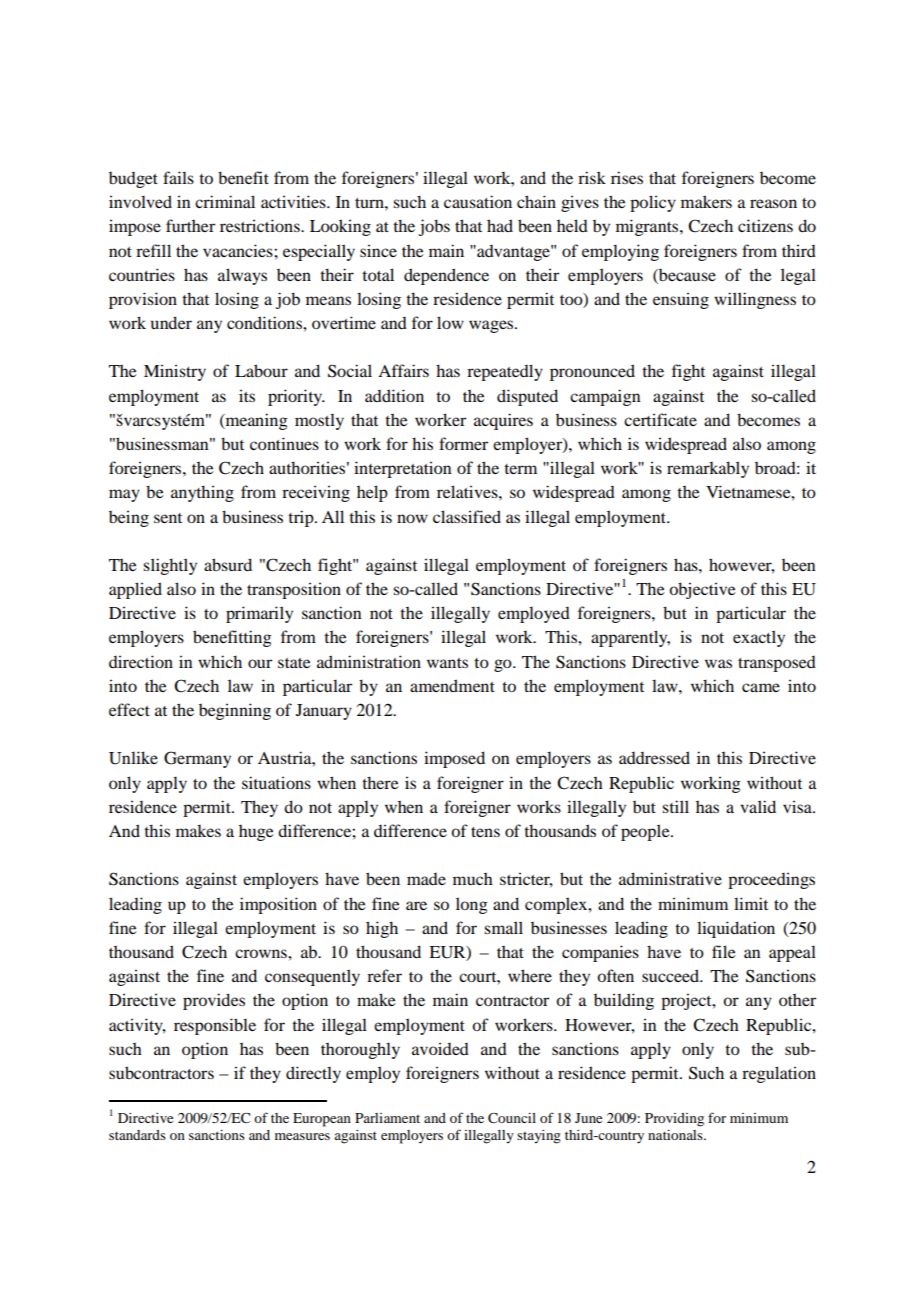 The image size is (924, 1308). What do you see at coordinates (765, 225) in the screenshot?
I see `citizens` at bounding box center [765, 225].
